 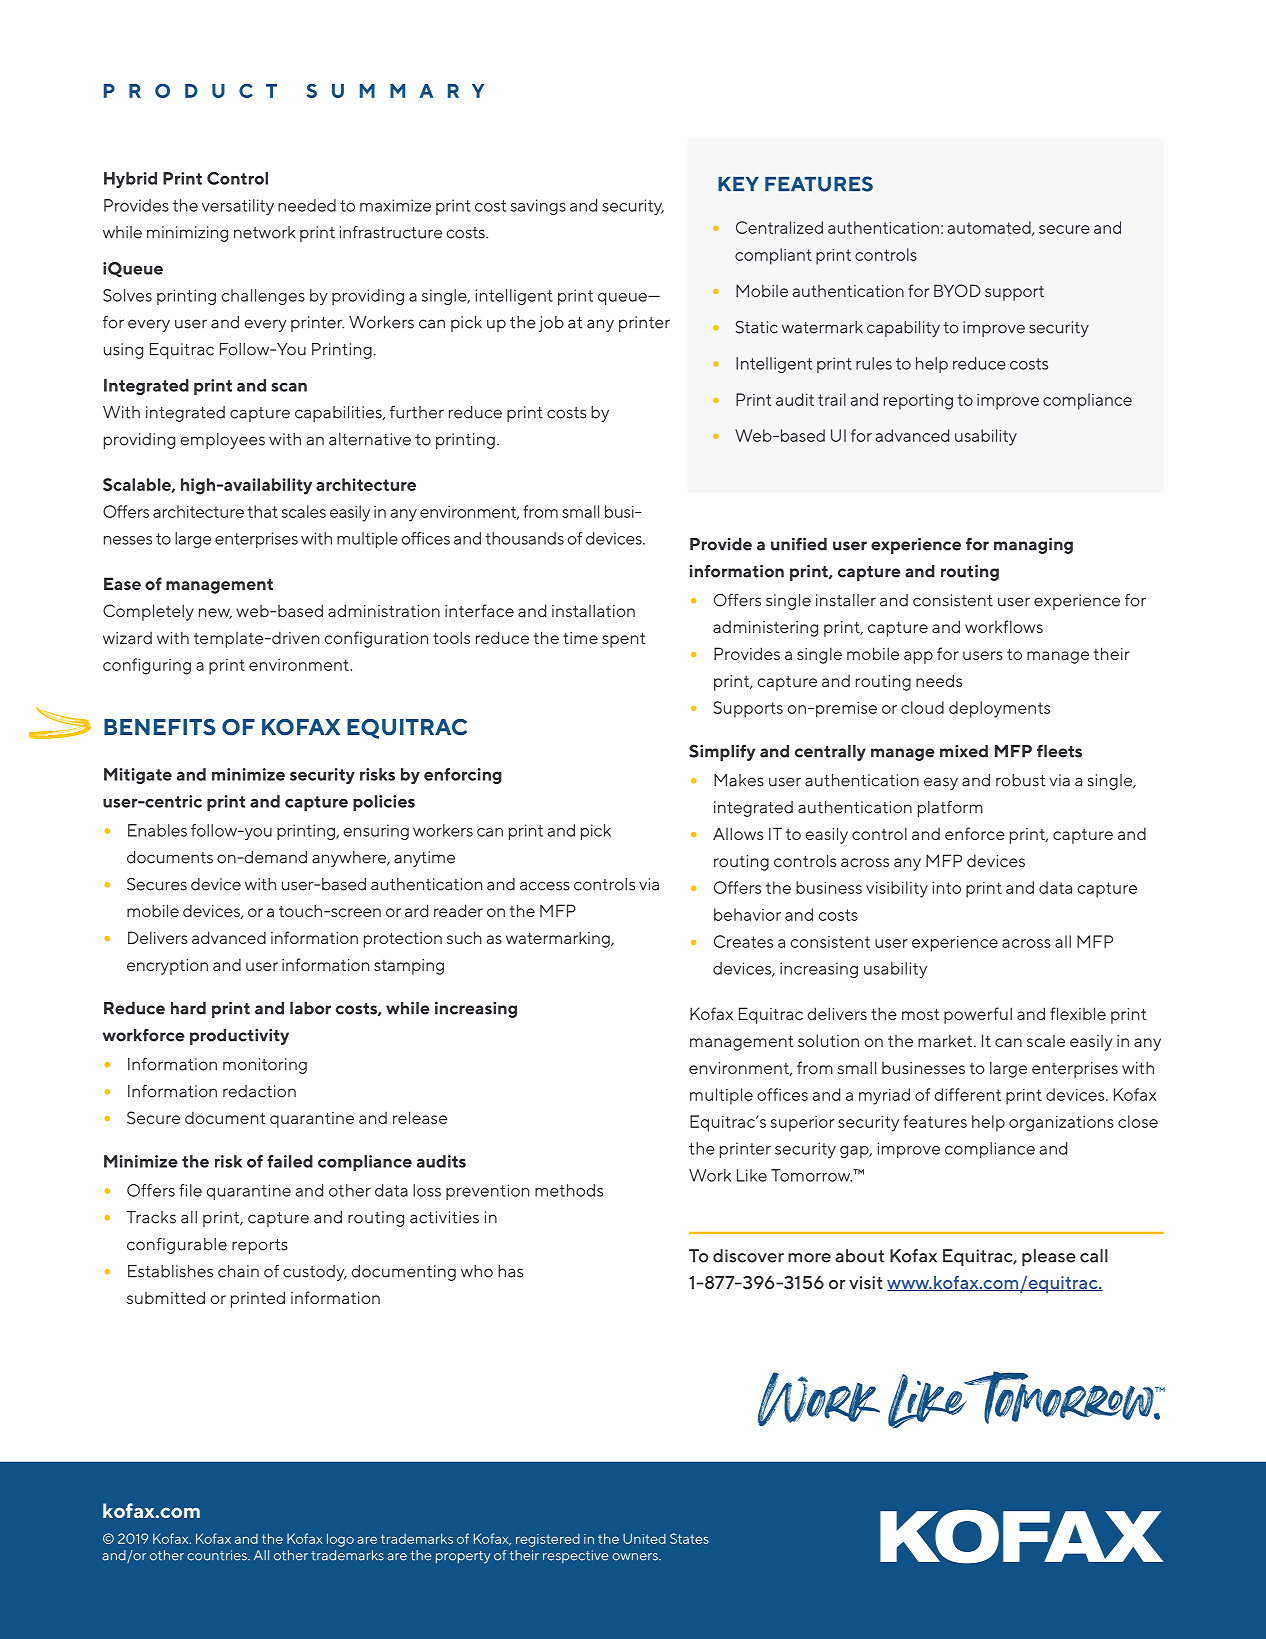 I want to click on file, so click(x=190, y=1190).
